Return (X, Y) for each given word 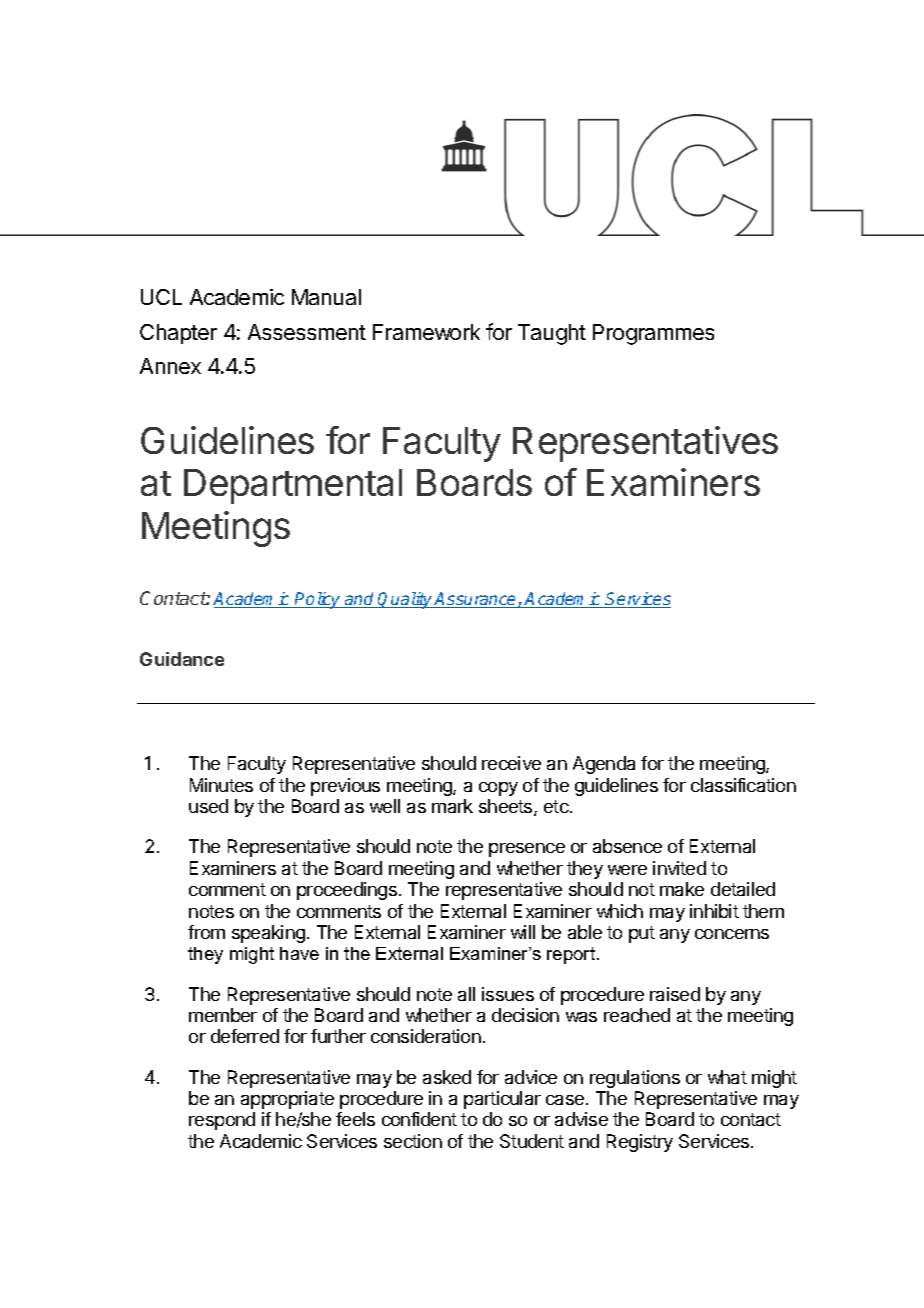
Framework (426, 332)
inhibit (714, 911)
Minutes (221, 785)
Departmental (293, 486)
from (206, 932)
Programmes (653, 334)
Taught (552, 334)
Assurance (476, 600)
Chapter (178, 334)
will (523, 932)
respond (222, 1121)
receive (511, 763)
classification (743, 785)
